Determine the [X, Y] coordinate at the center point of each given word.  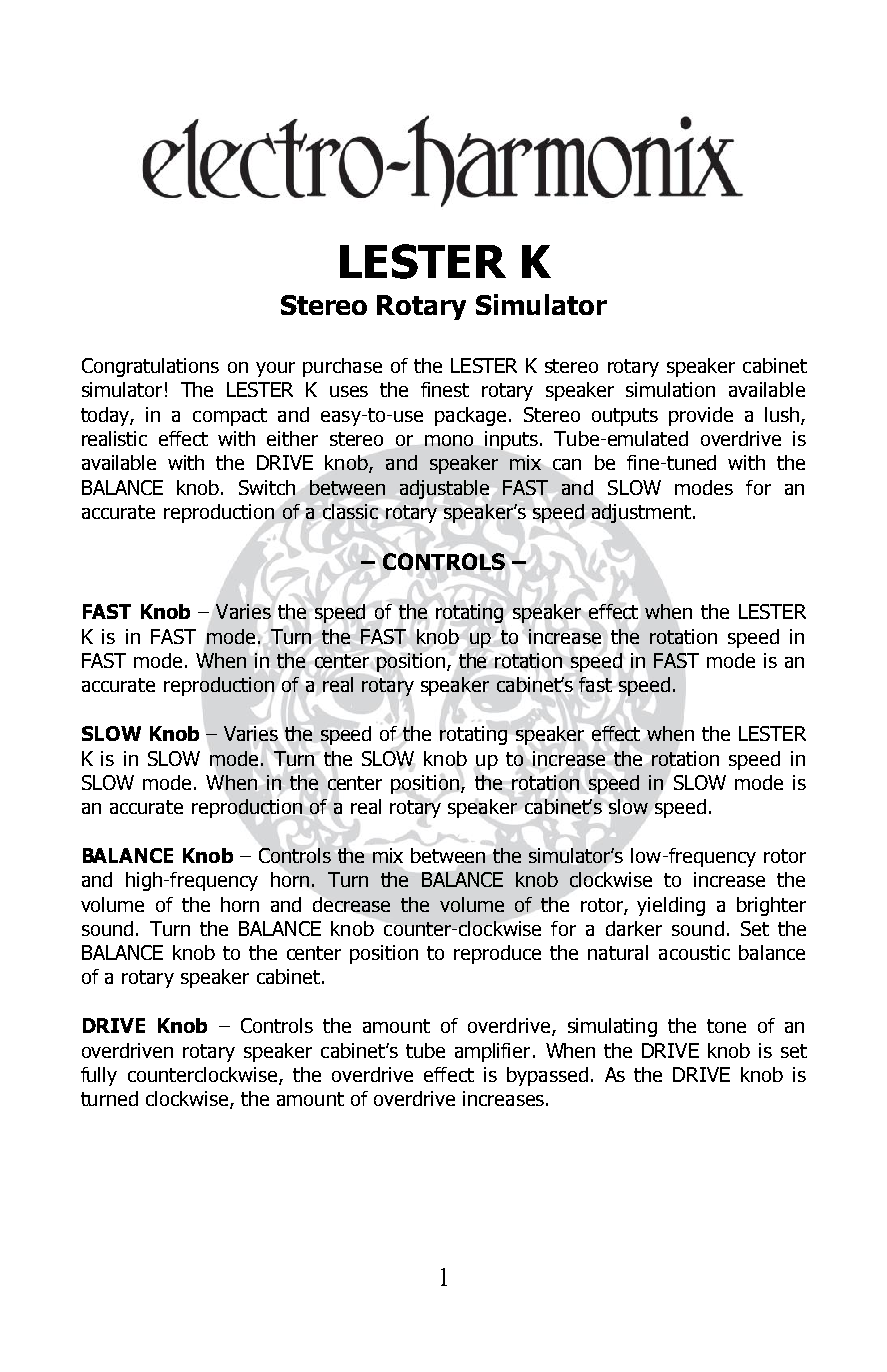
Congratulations [150, 367]
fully [99, 1076]
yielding [671, 906]
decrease [351, 904]
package [470, 416]
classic [350, 511]
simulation [670, 389]
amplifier [492, 1052]
